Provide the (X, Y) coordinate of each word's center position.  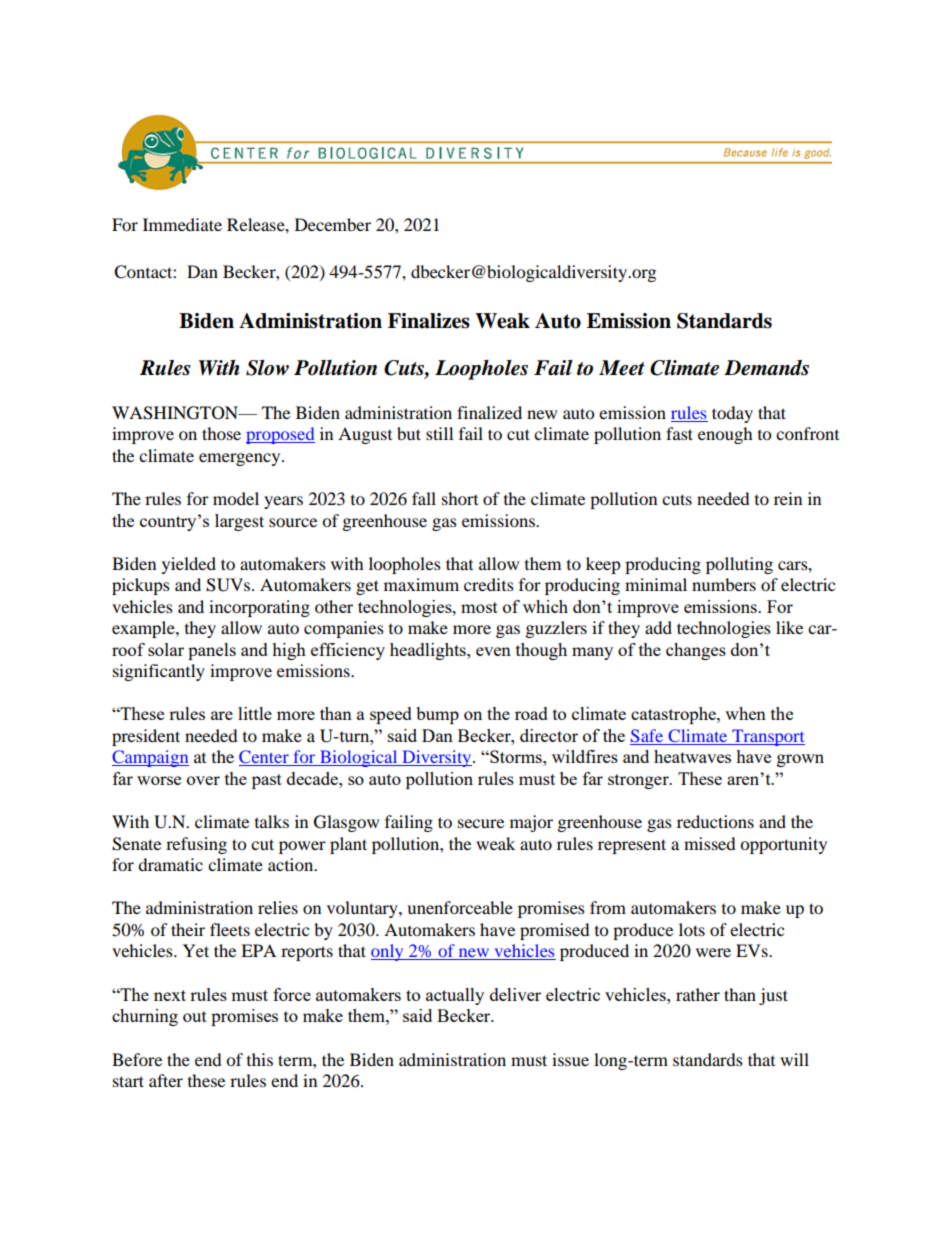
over (203, 780)
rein (788, 498)
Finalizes (429, 321)
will (794, 1059)
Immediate (182, 224)
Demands (766, 368)
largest (239, 522)
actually (455, 996)
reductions (715, 821)
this (260, 1059)
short (460, 498)
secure (481, 823)
